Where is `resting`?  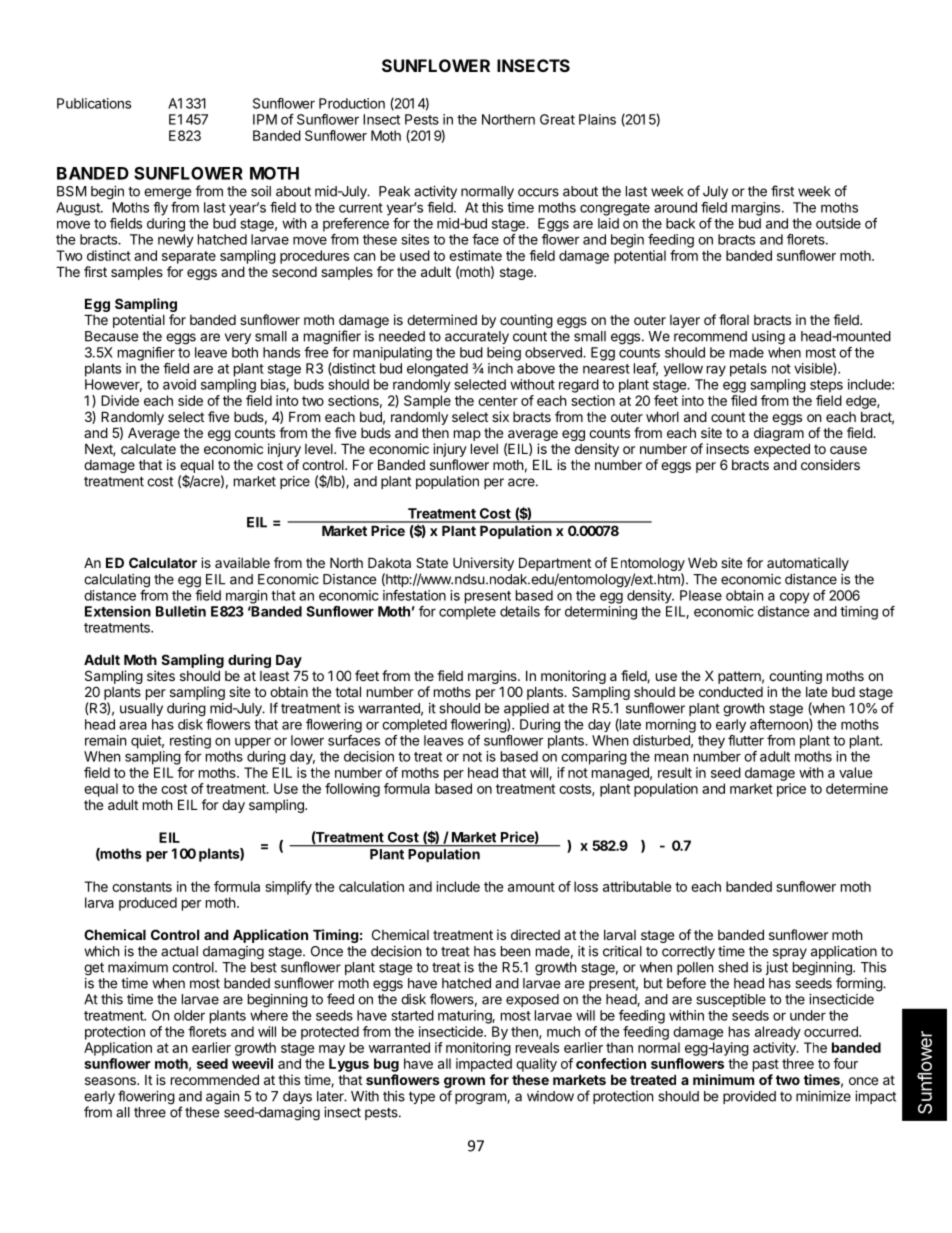 resting is located at coordinates (190, 742).
